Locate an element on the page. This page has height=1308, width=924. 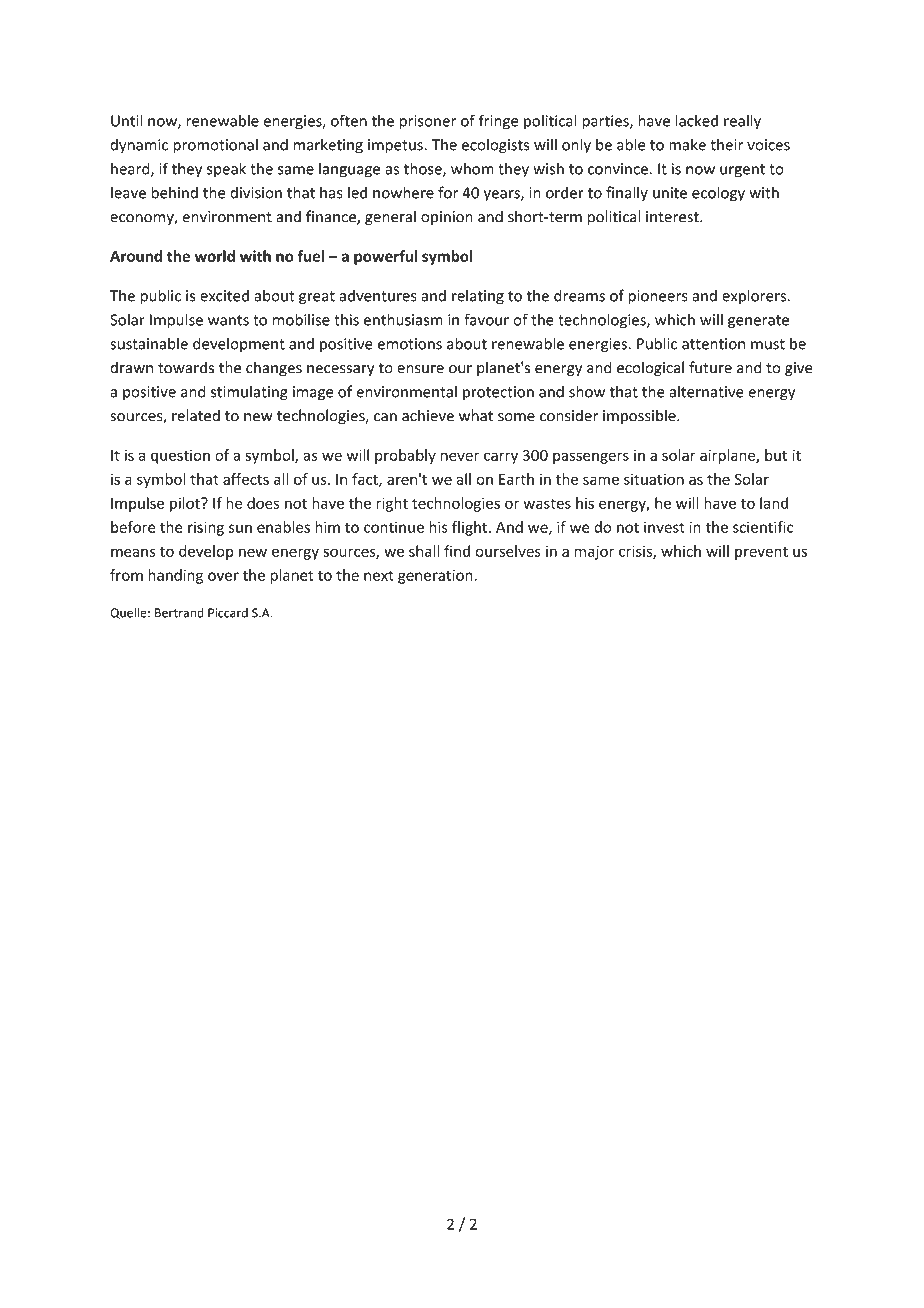
Bertrand is located at coordinates (179, 612).
